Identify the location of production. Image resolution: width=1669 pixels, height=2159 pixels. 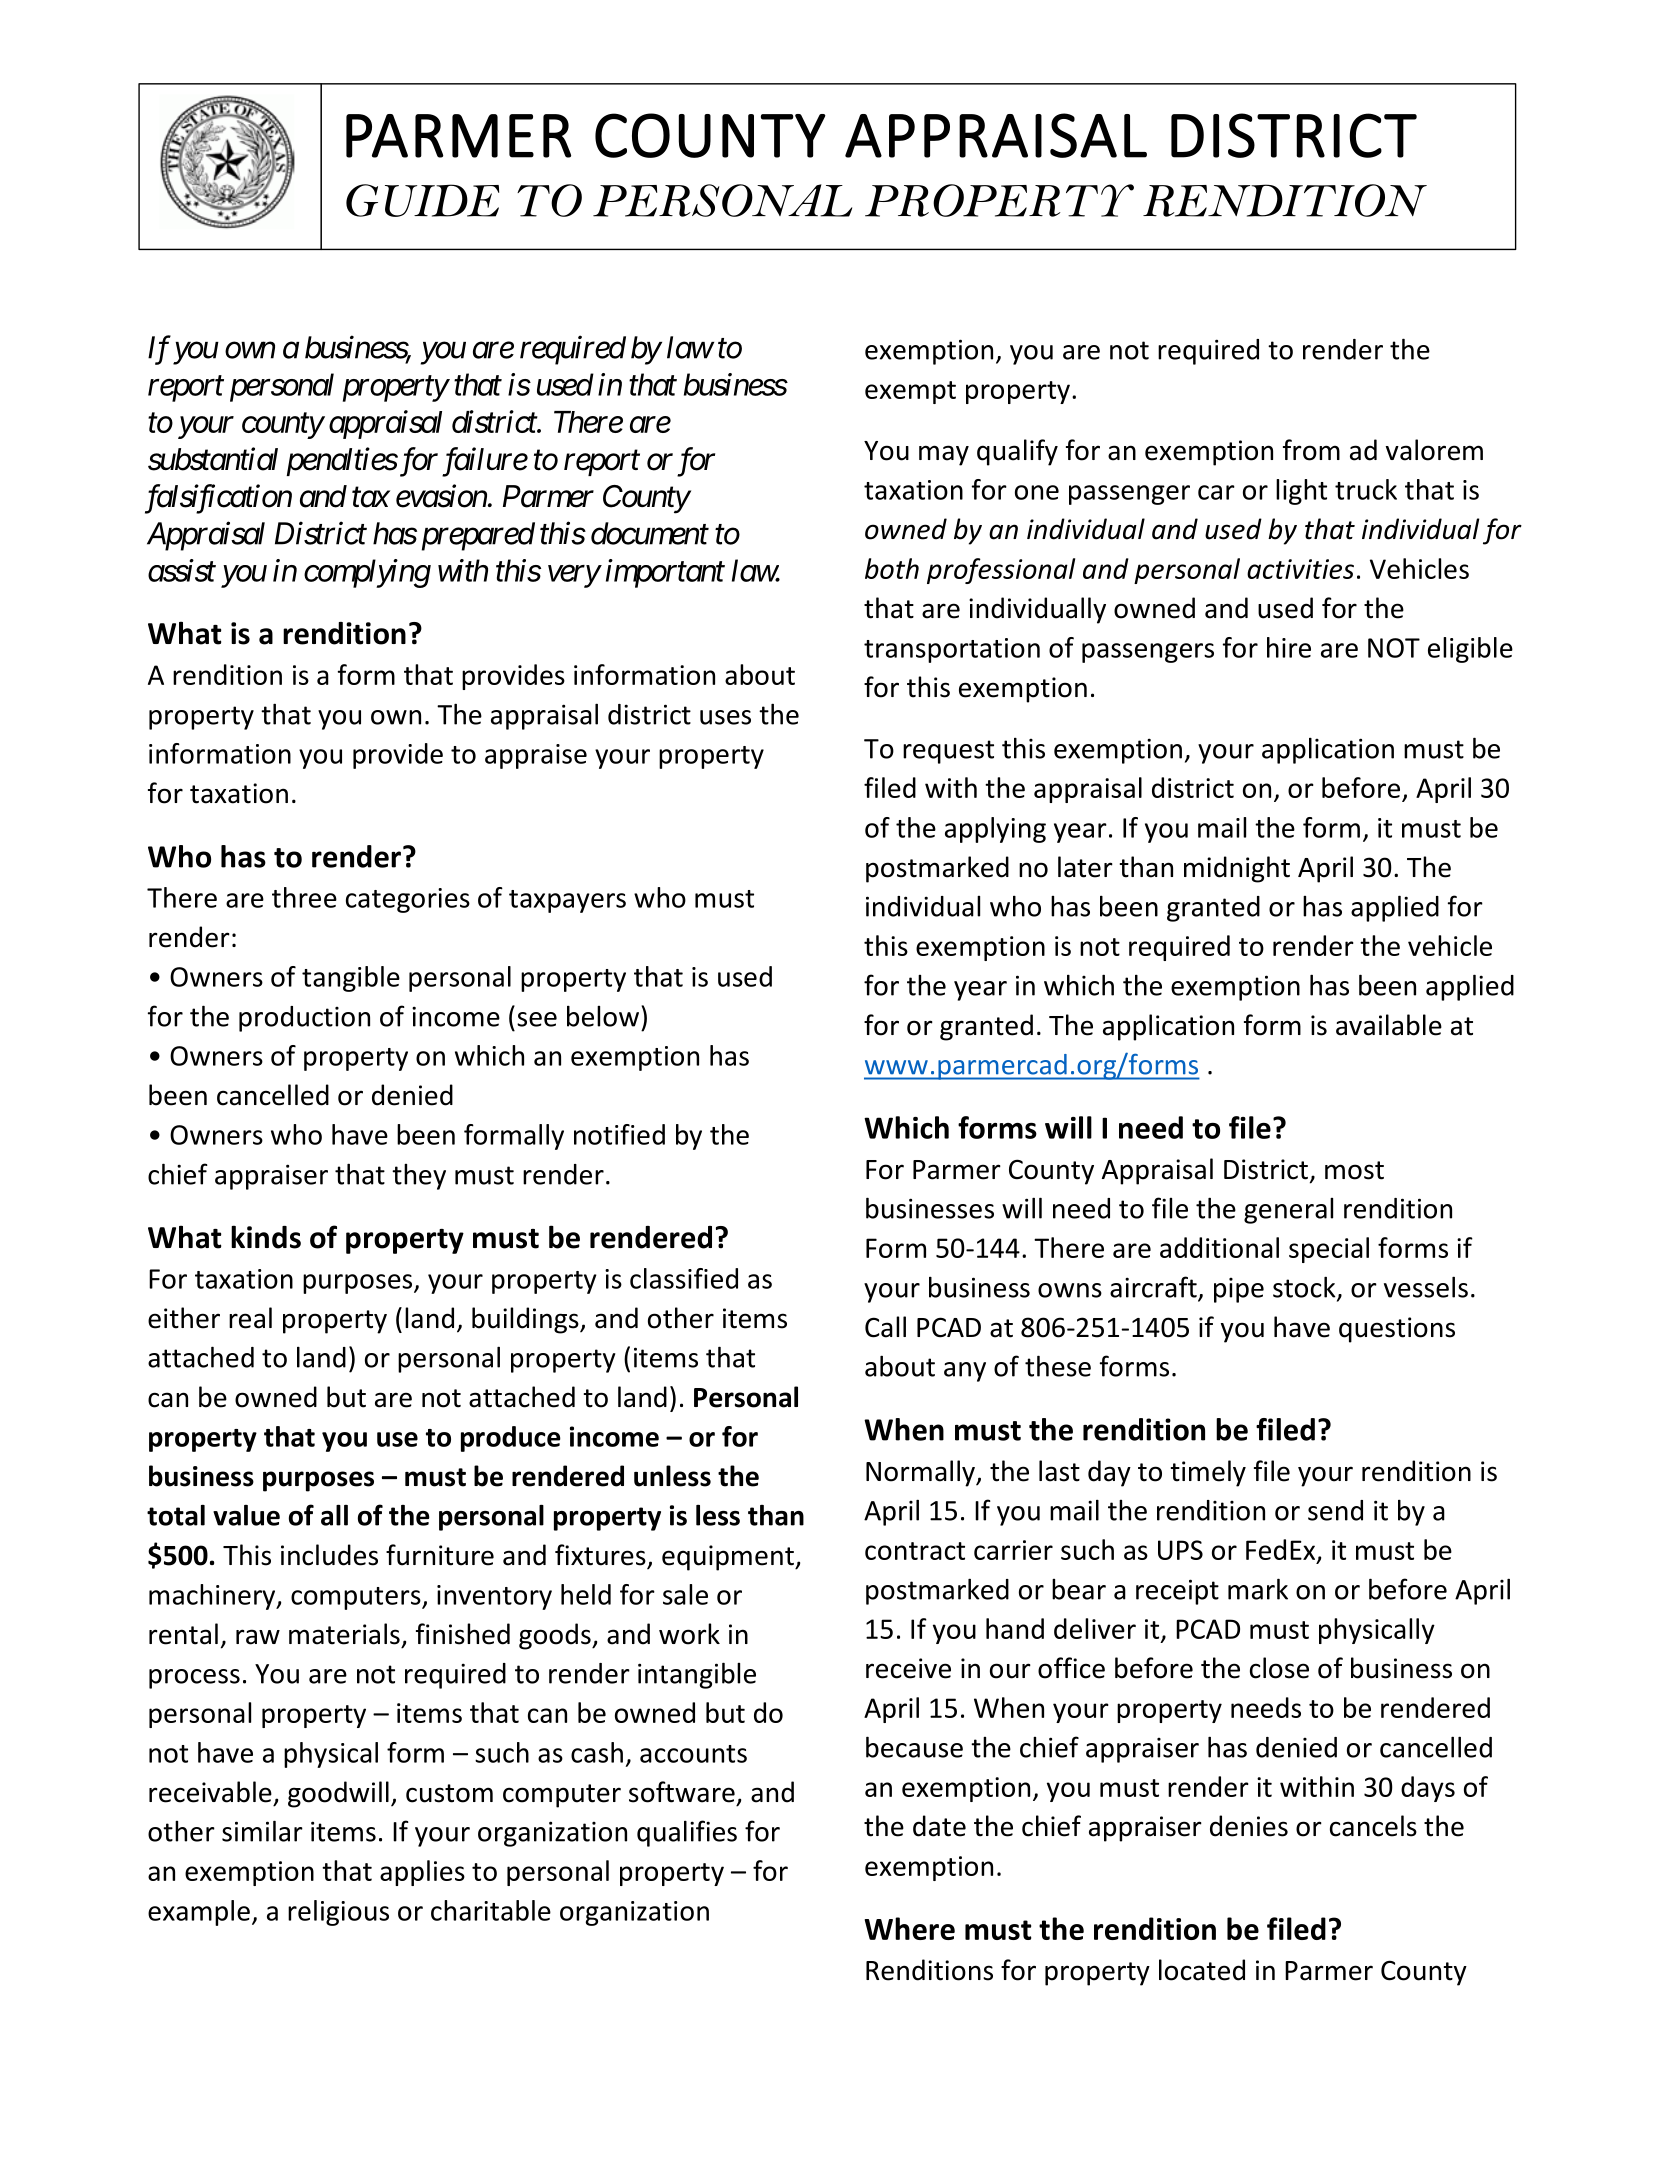
(304, 1019).
